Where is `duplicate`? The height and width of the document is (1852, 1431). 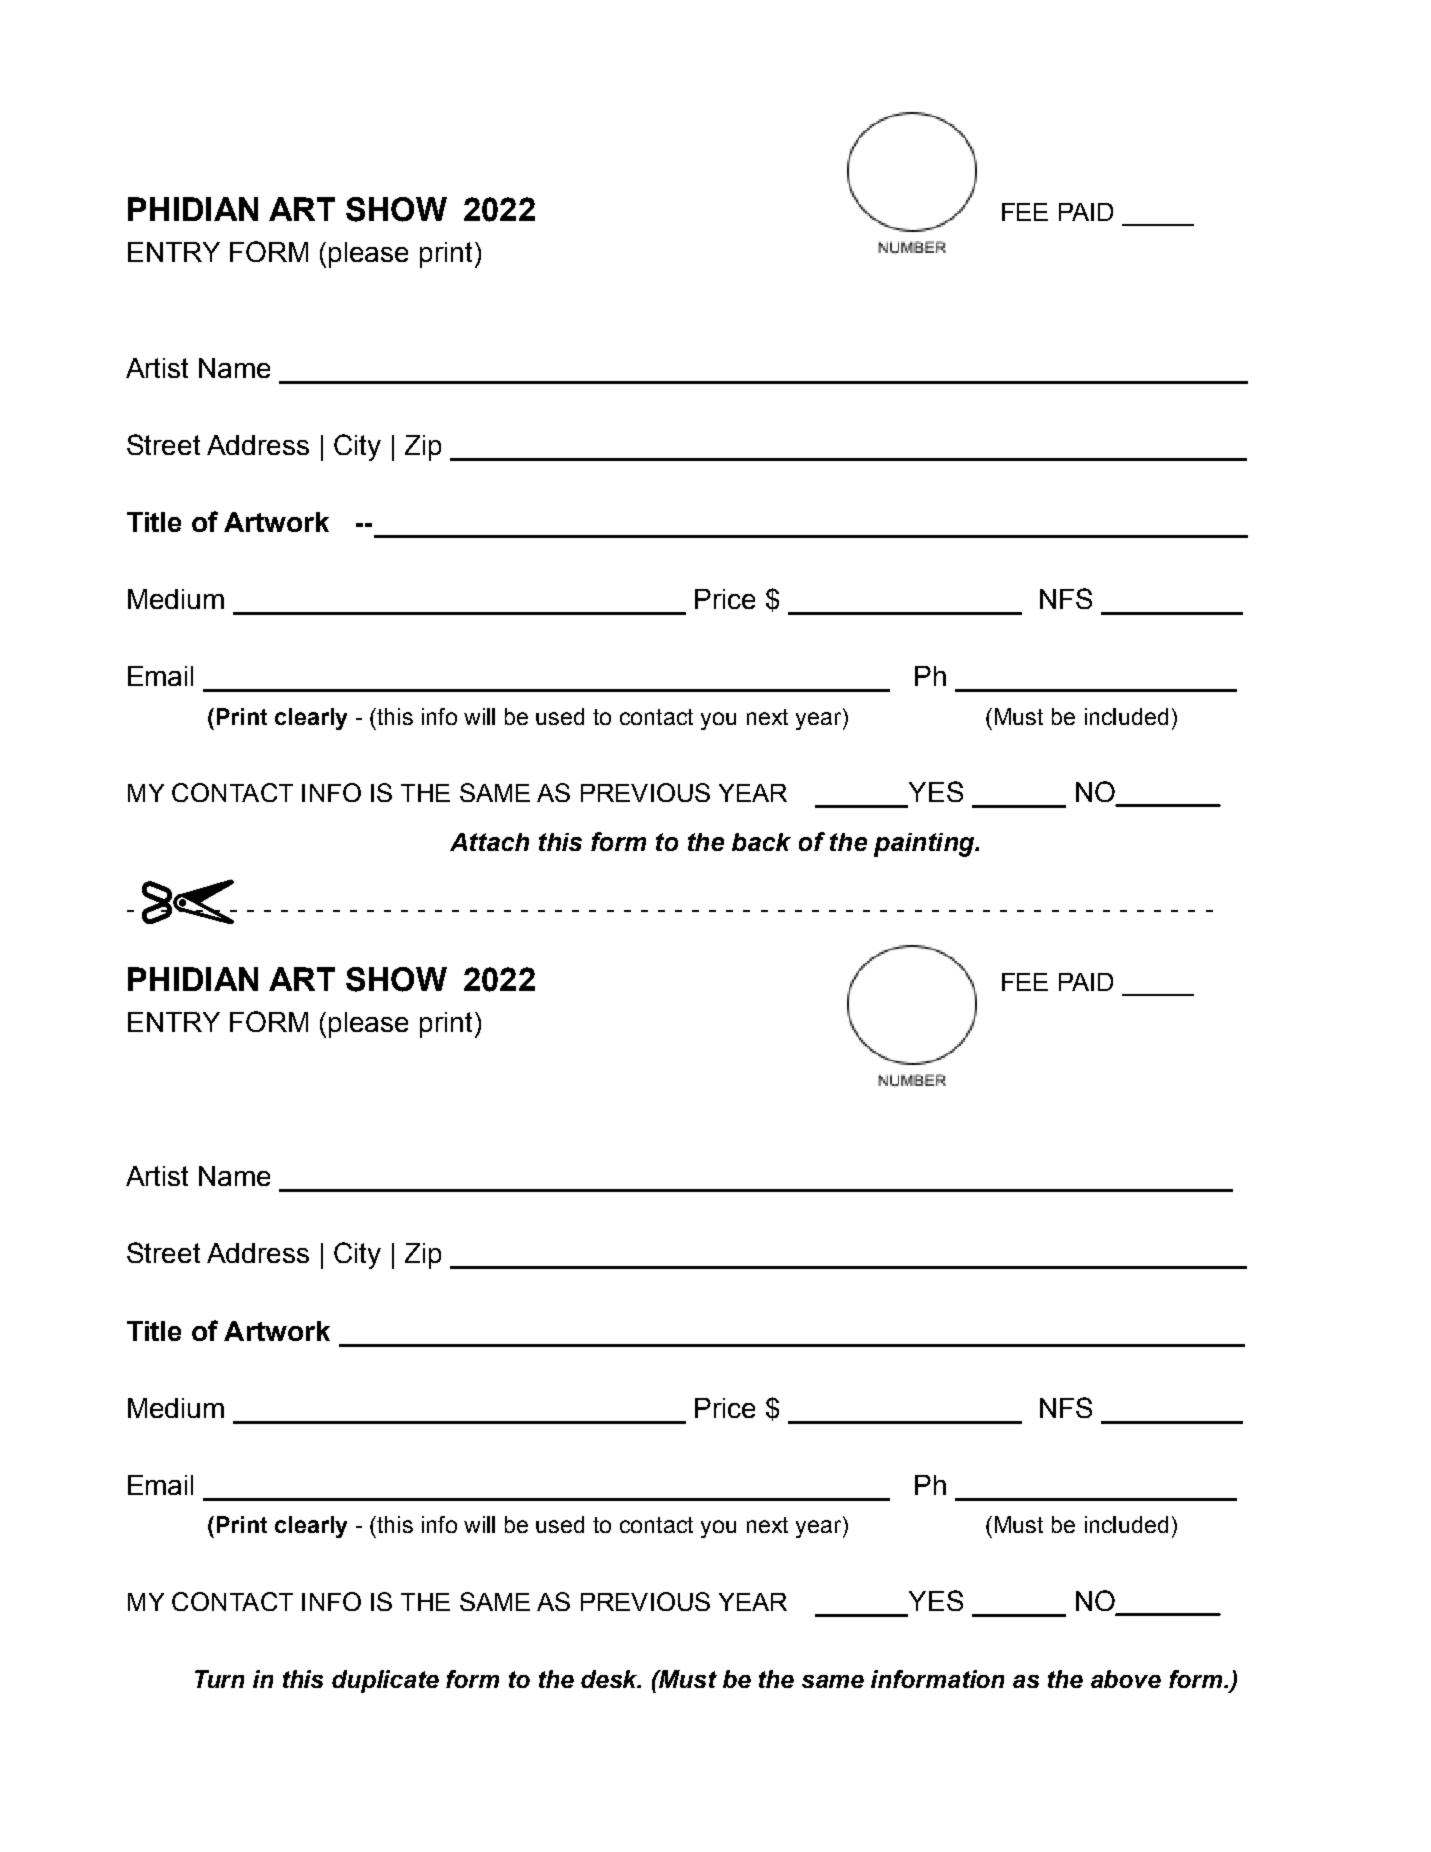
duplicate is located at coordinates (385, 1681).
